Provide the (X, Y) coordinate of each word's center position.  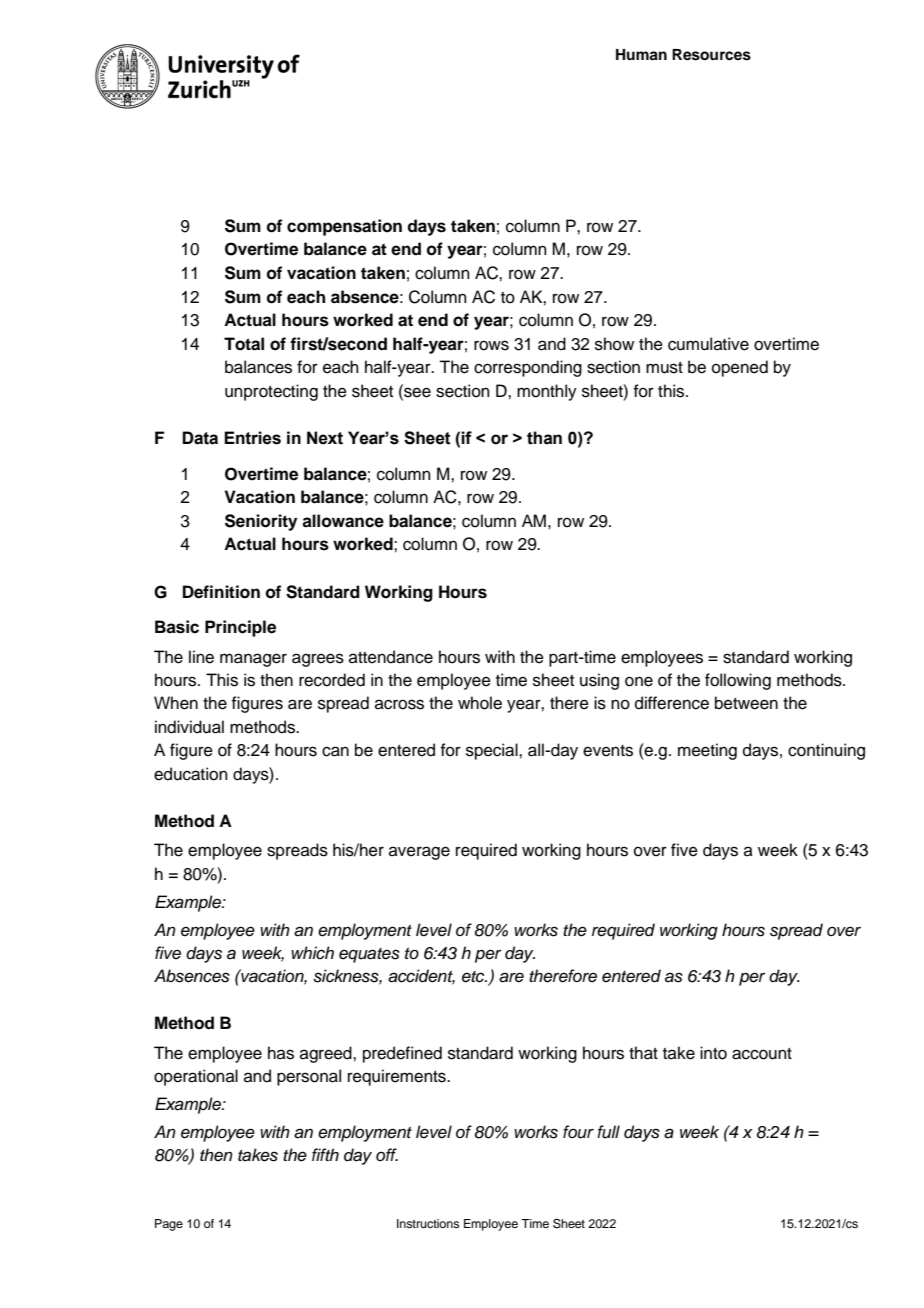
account (762, 1054)
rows (491, 345)
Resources (711, 55)
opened (740, 368)
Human (641, 55)
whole (480, 703)
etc (474, 977)
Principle (240, 628)
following (738, 681)
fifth (325, 1154)
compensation (344, 227)
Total (244, 344)
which (312, 953)
